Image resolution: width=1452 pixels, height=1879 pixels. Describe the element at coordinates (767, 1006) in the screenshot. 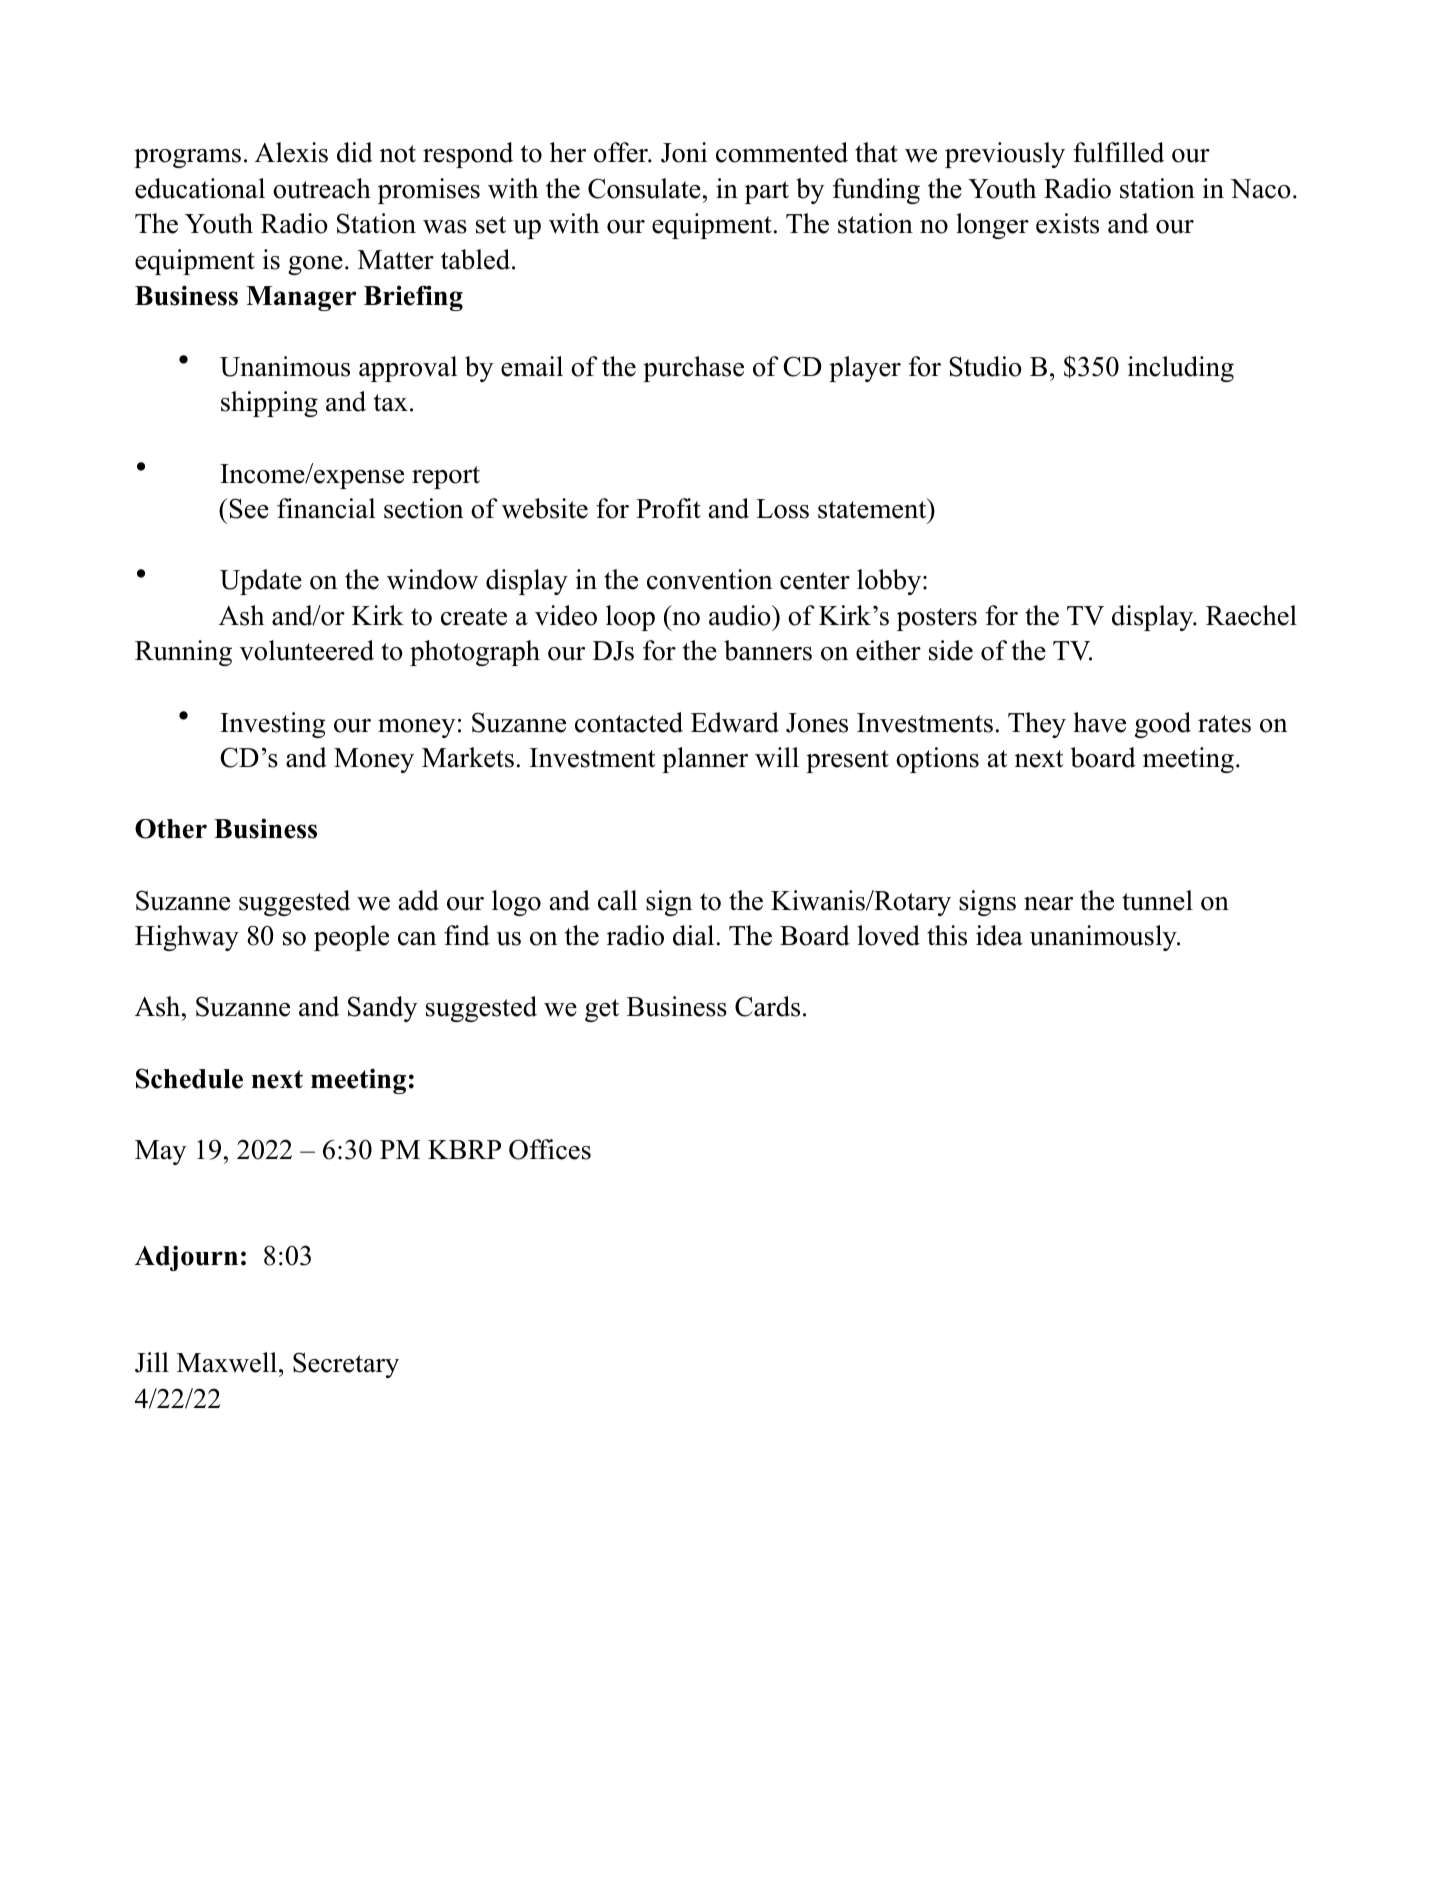

I see `Cards` at that location.
